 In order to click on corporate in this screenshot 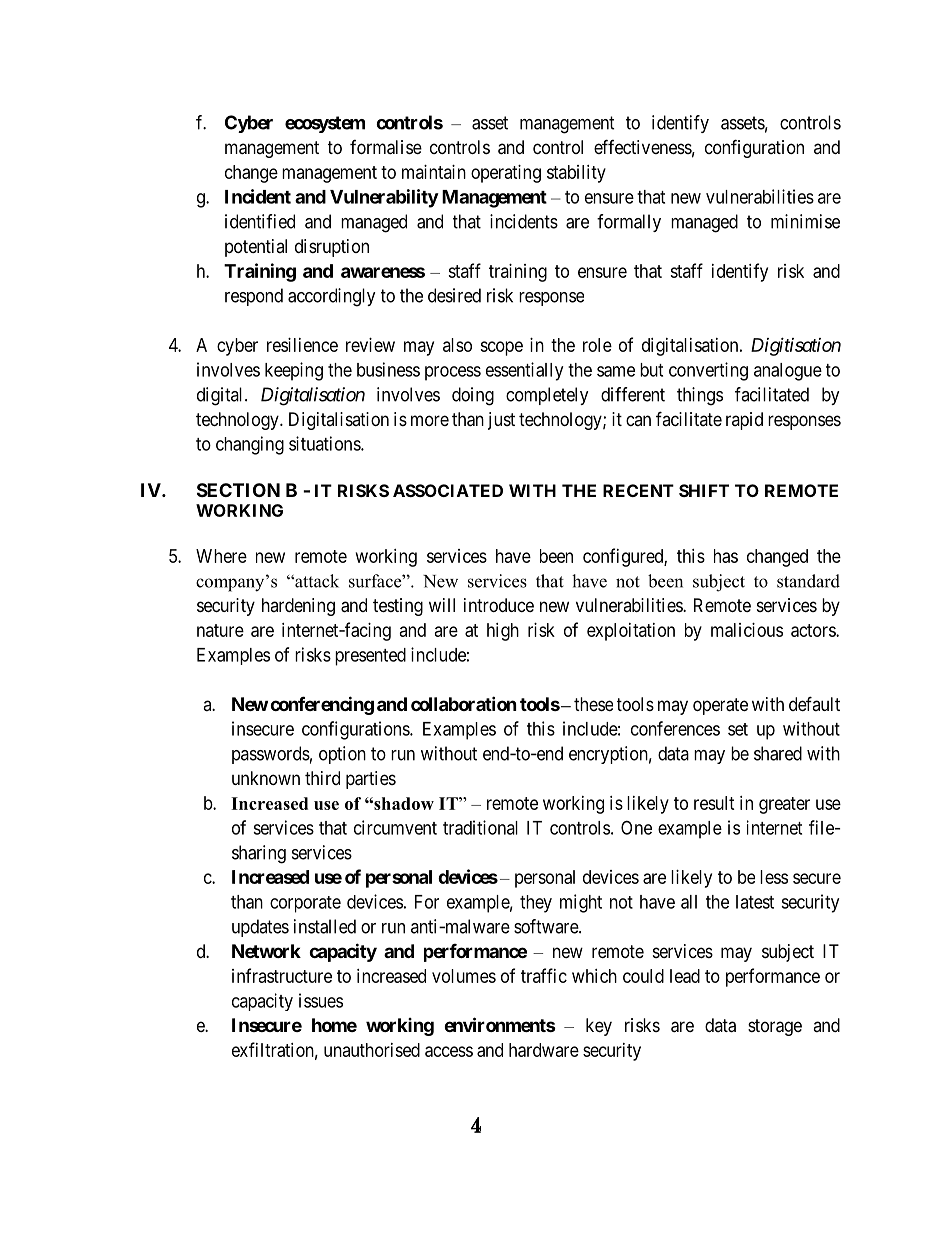, I will do `click(305, 904)`.
